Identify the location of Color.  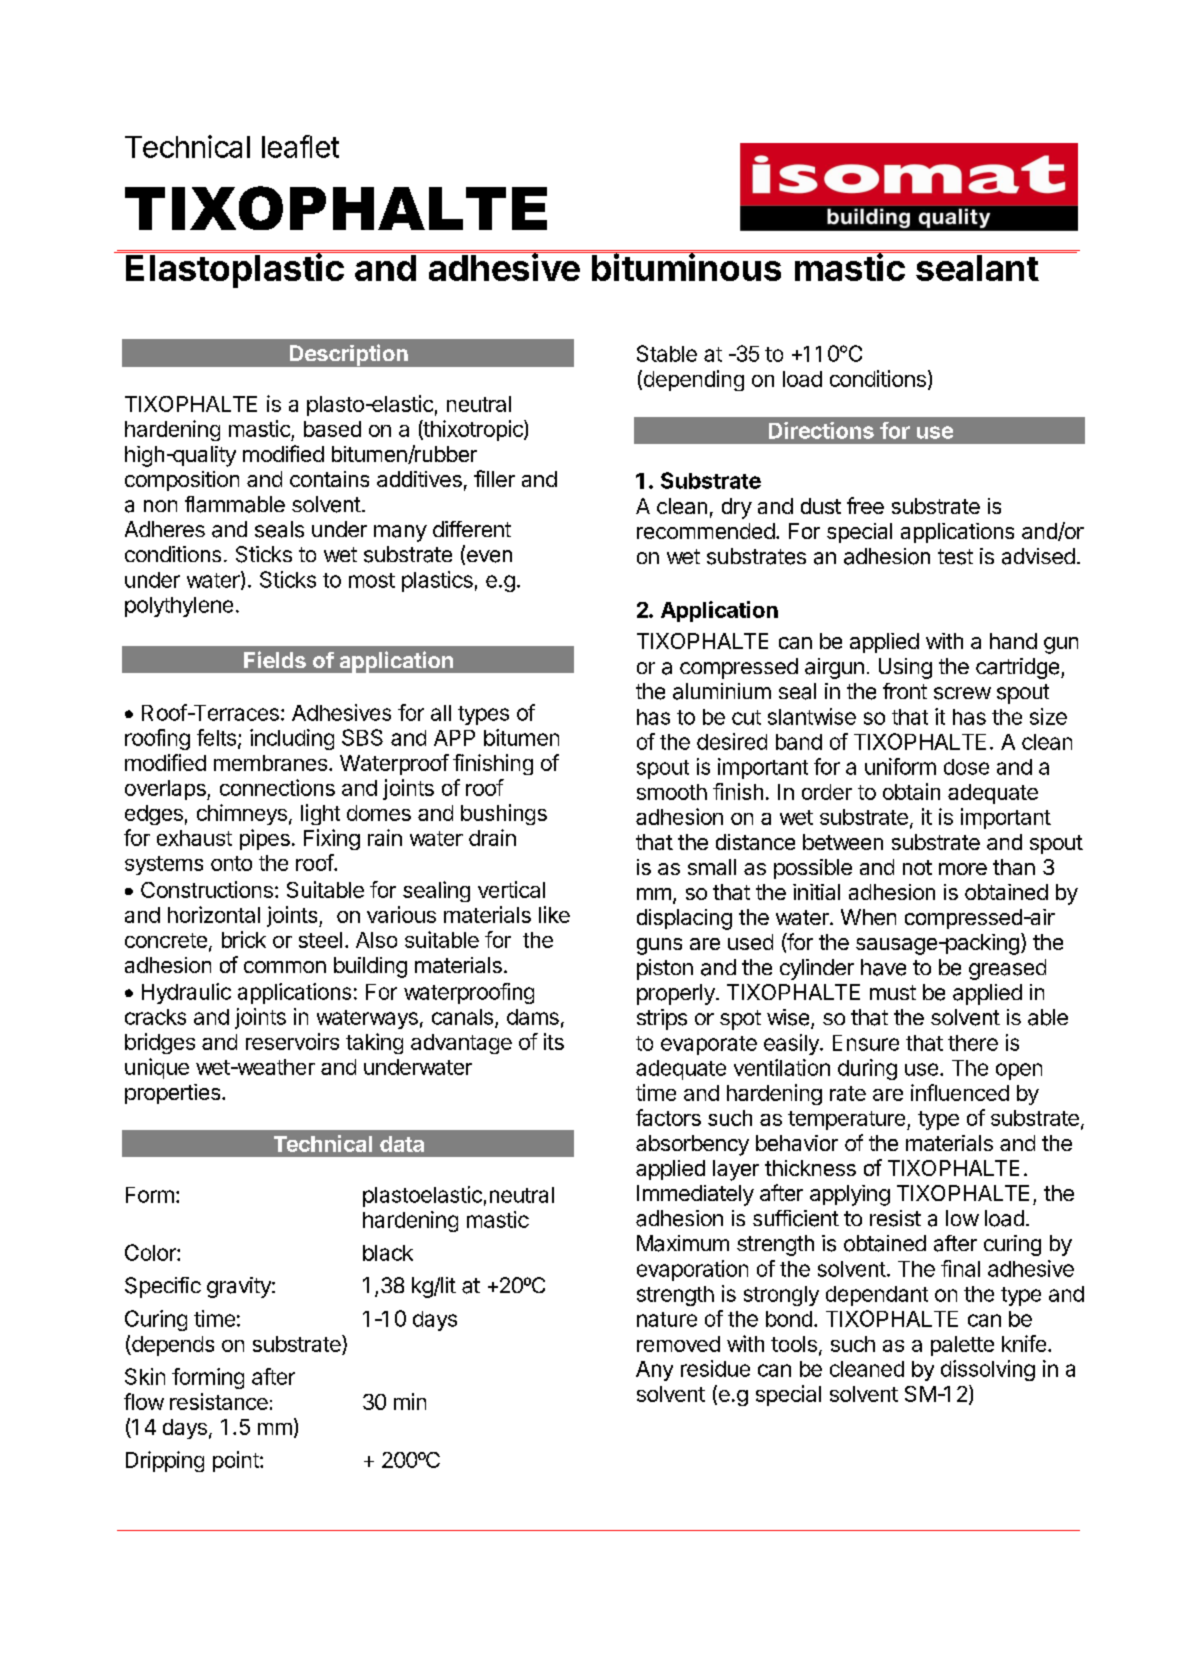
(151, 1252).
